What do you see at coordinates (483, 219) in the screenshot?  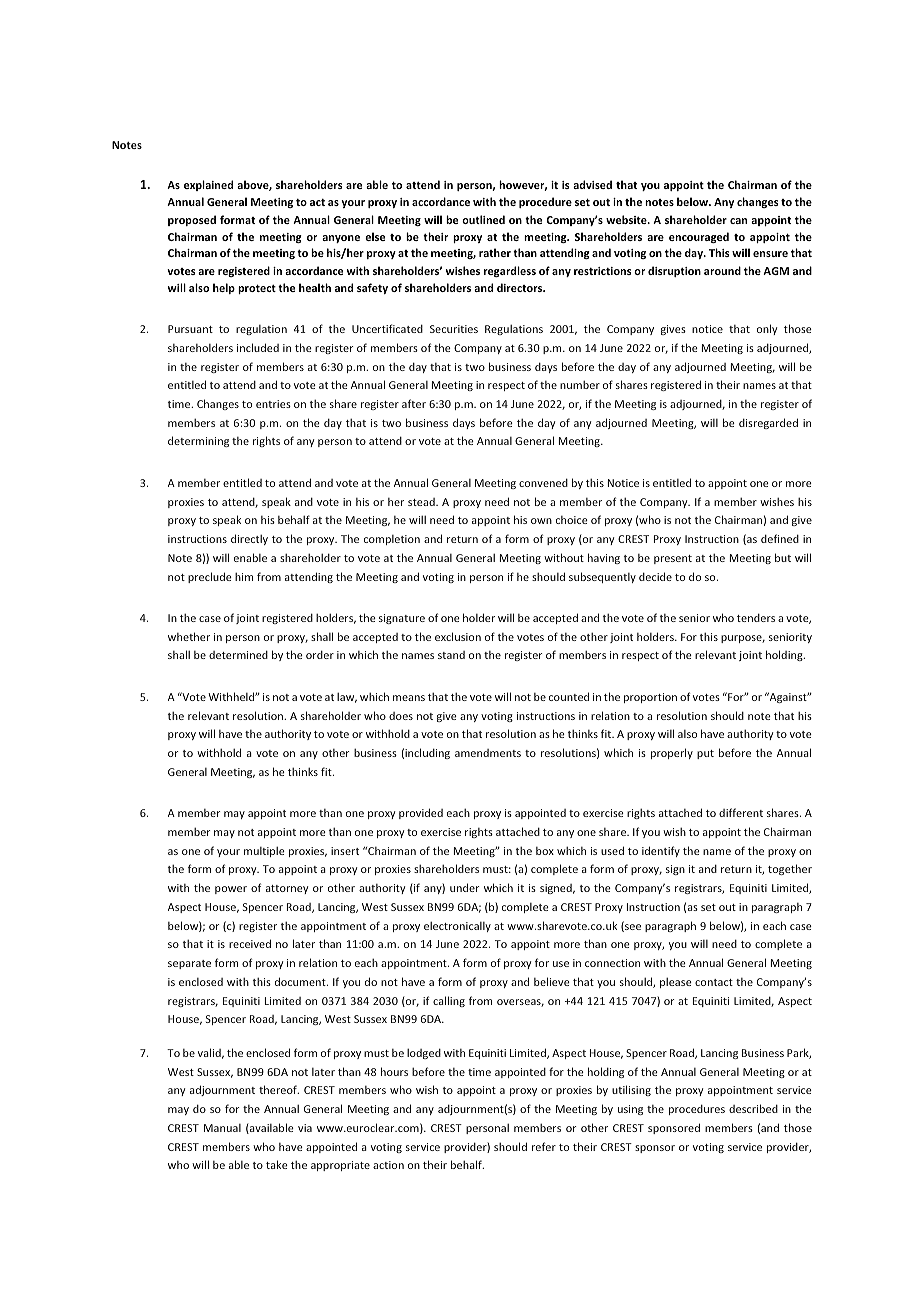 I see `outlined` at bounding box center [483, 219].
